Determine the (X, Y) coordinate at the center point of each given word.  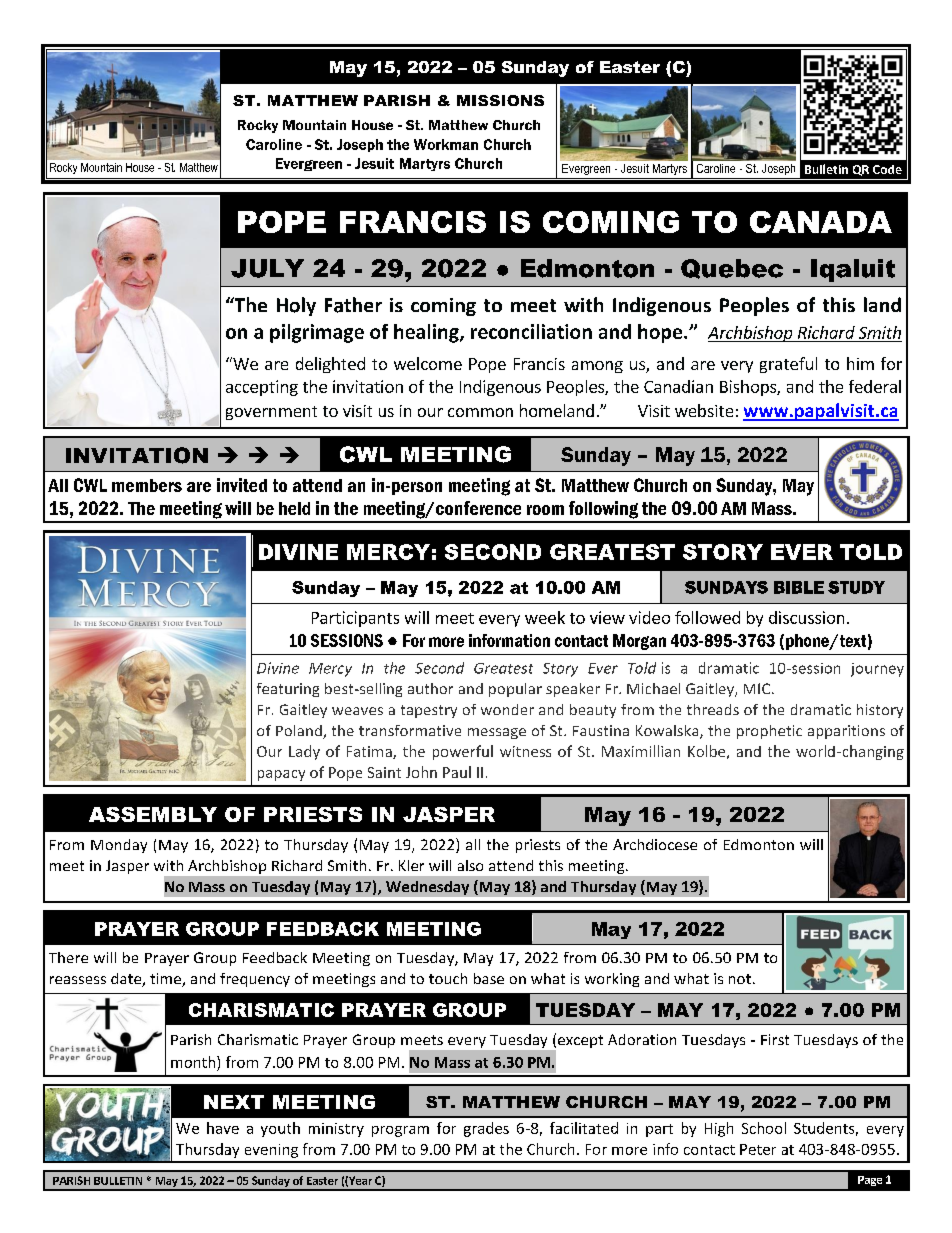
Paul (457, 772)
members (147, 485)
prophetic (769, 732)
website (704, 410)
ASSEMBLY (153, 814)
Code (887, 169)
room (545, 510)
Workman (446, 144)
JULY (267, 268)
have (223, 1128)
